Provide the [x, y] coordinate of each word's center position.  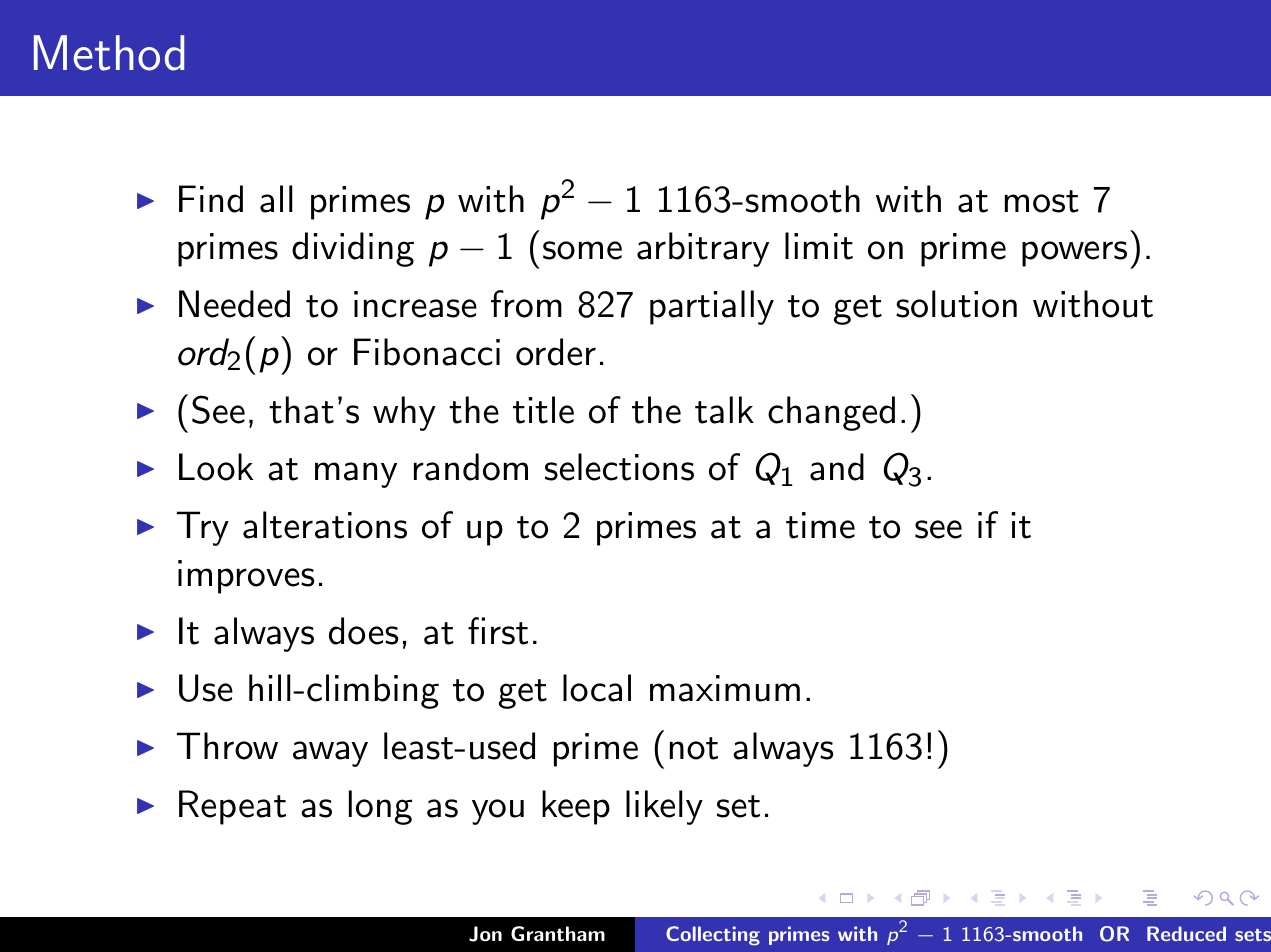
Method [109, 53]
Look [216, 467]
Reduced [1186, 933]
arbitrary [703, 249]
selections [619, 467]
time [820, 525]
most [1042, 201]
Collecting [713, 935]
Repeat [232, 807]
